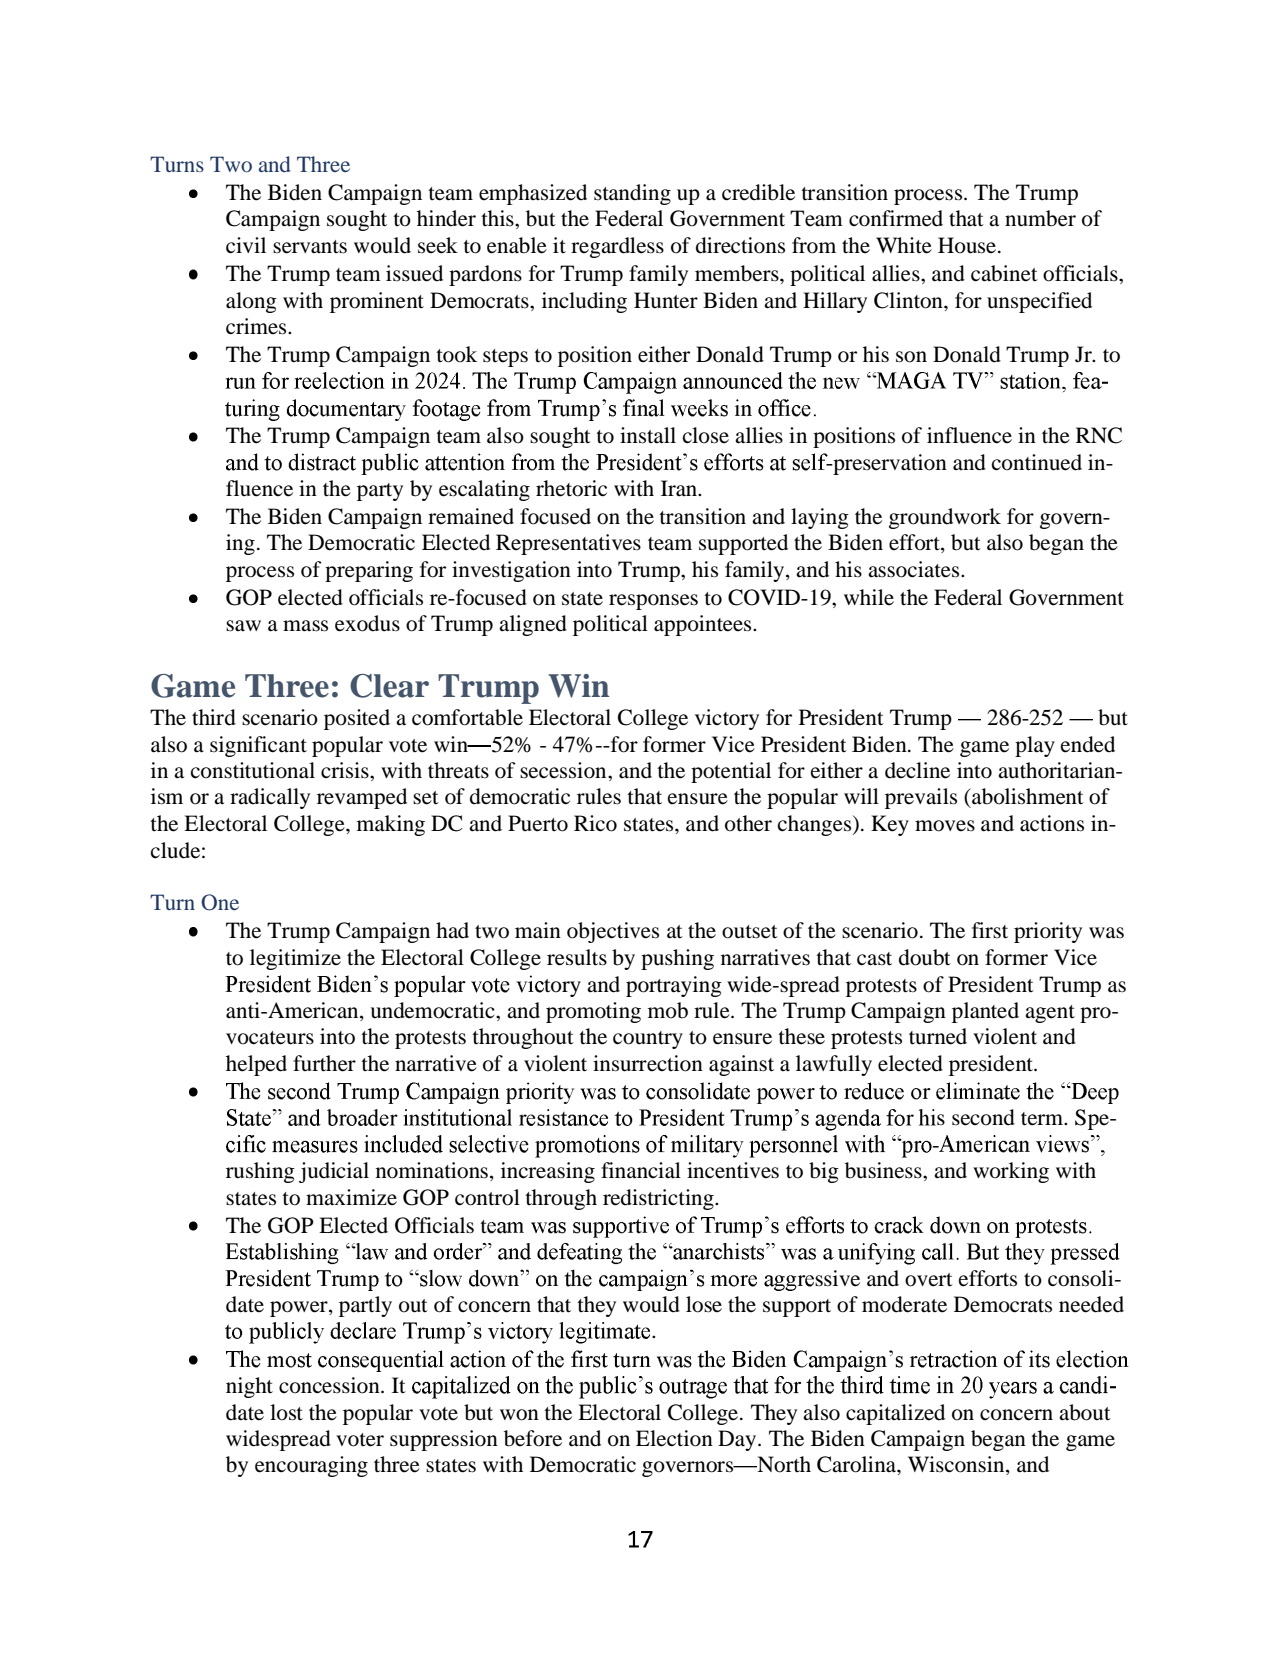 This image has height=1656, width=1280. Describe the element at coordinates (983, 1117) in the image. I see `second` at that location.
